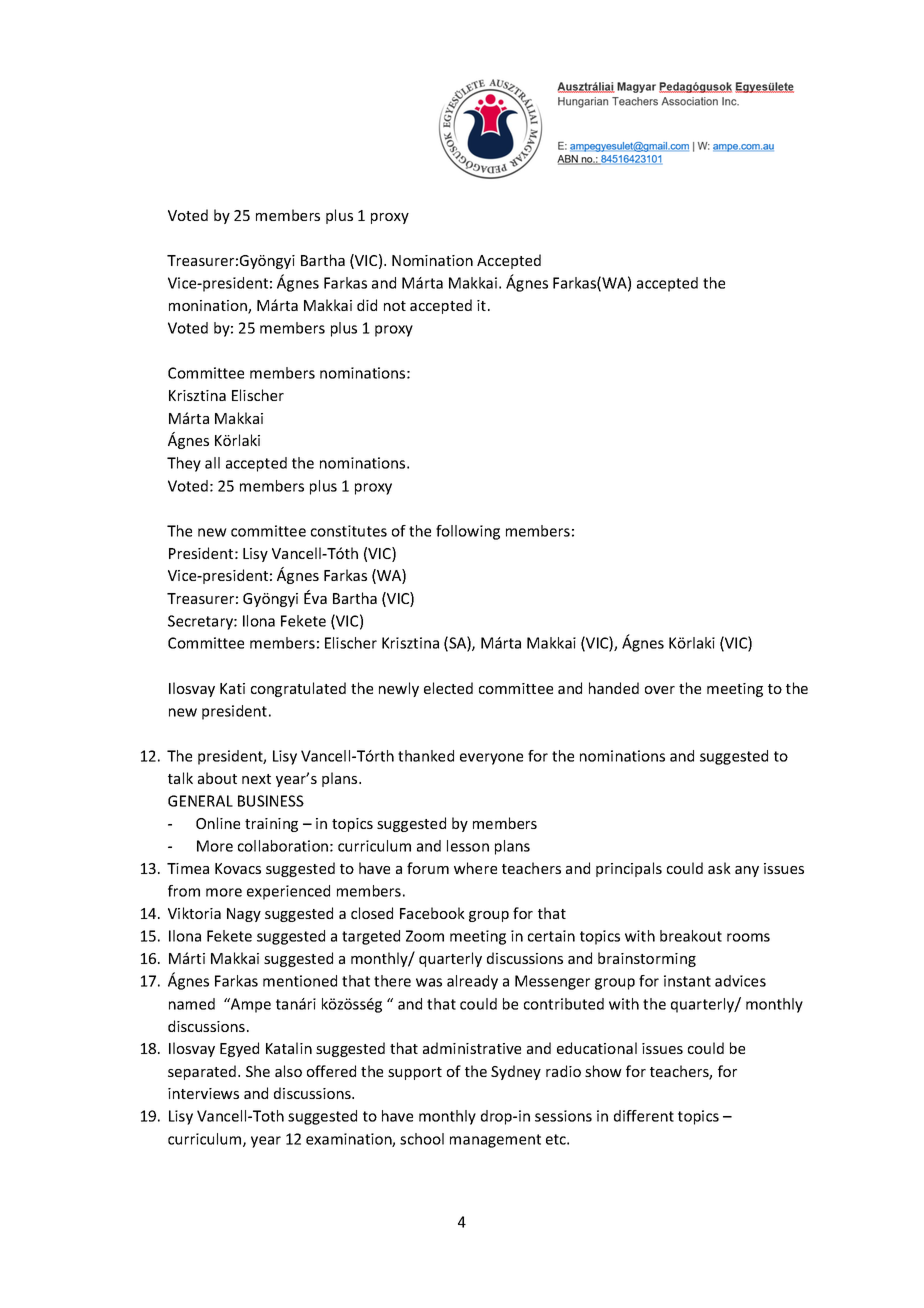 Image resolution: width=924 pixels, height=1308 pixels. I want to click on over, so click(660, 690).
